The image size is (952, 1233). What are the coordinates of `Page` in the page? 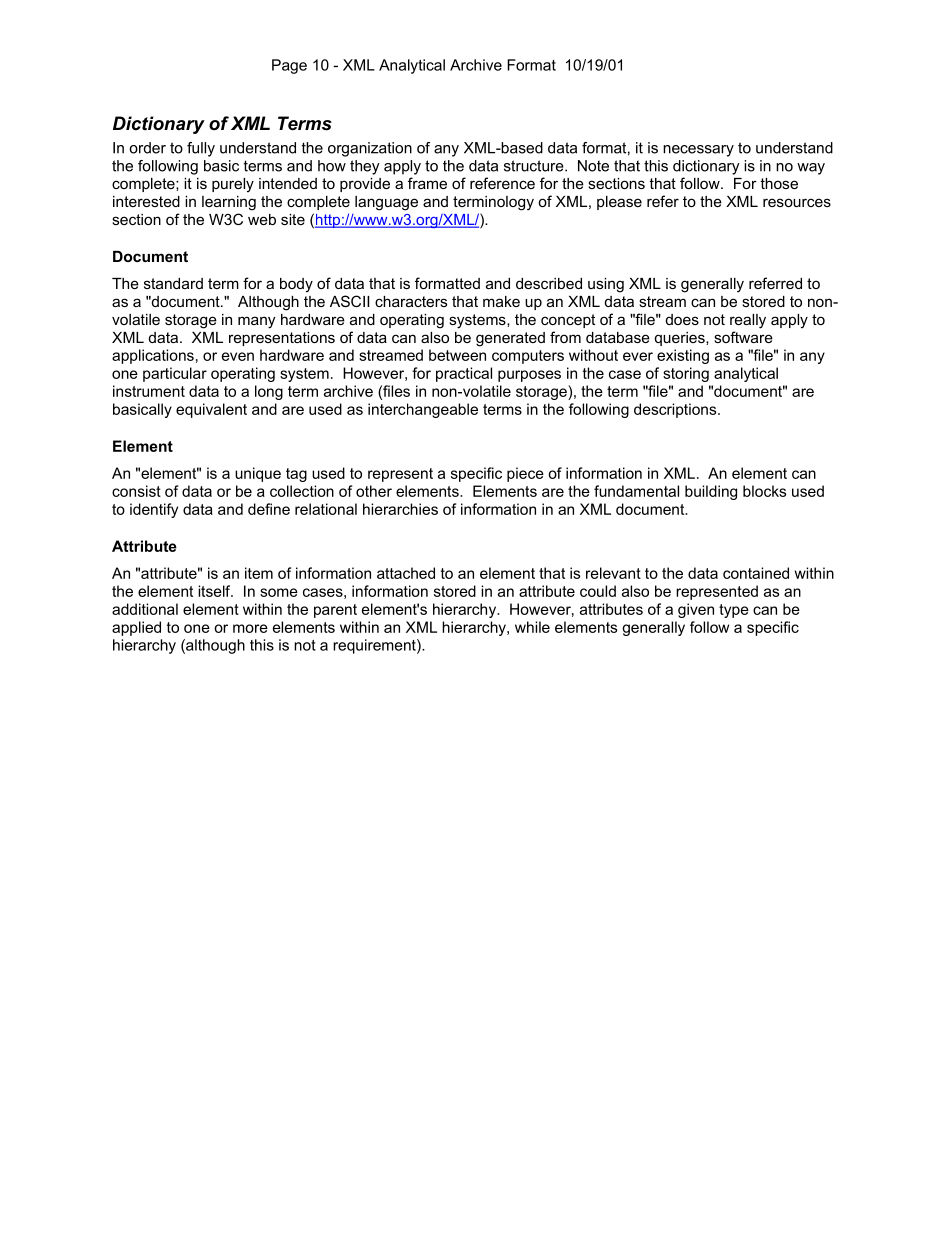 It's located at (289, 66).
